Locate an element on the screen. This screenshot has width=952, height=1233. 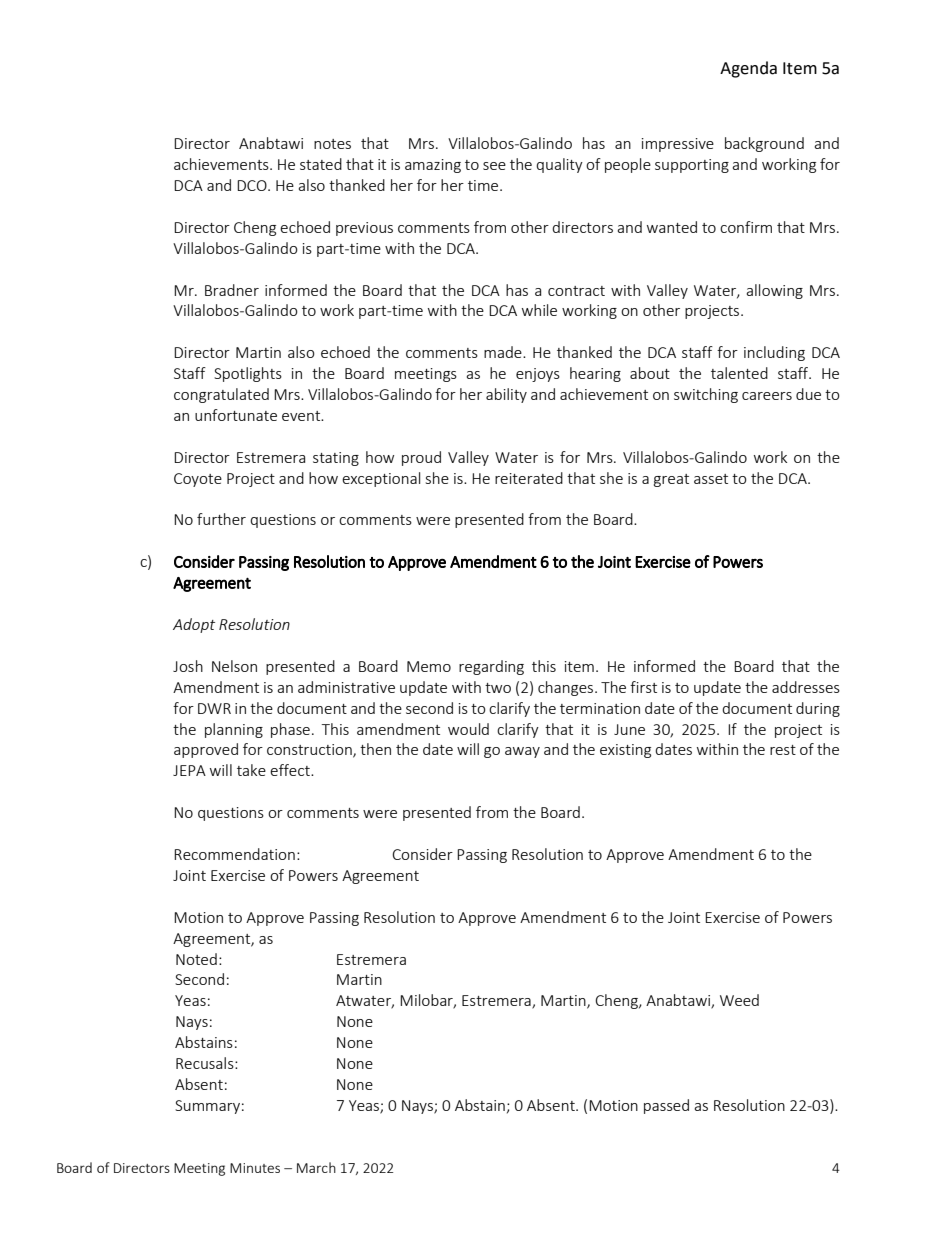
Spotlights is located at coordinates (248, 374).
